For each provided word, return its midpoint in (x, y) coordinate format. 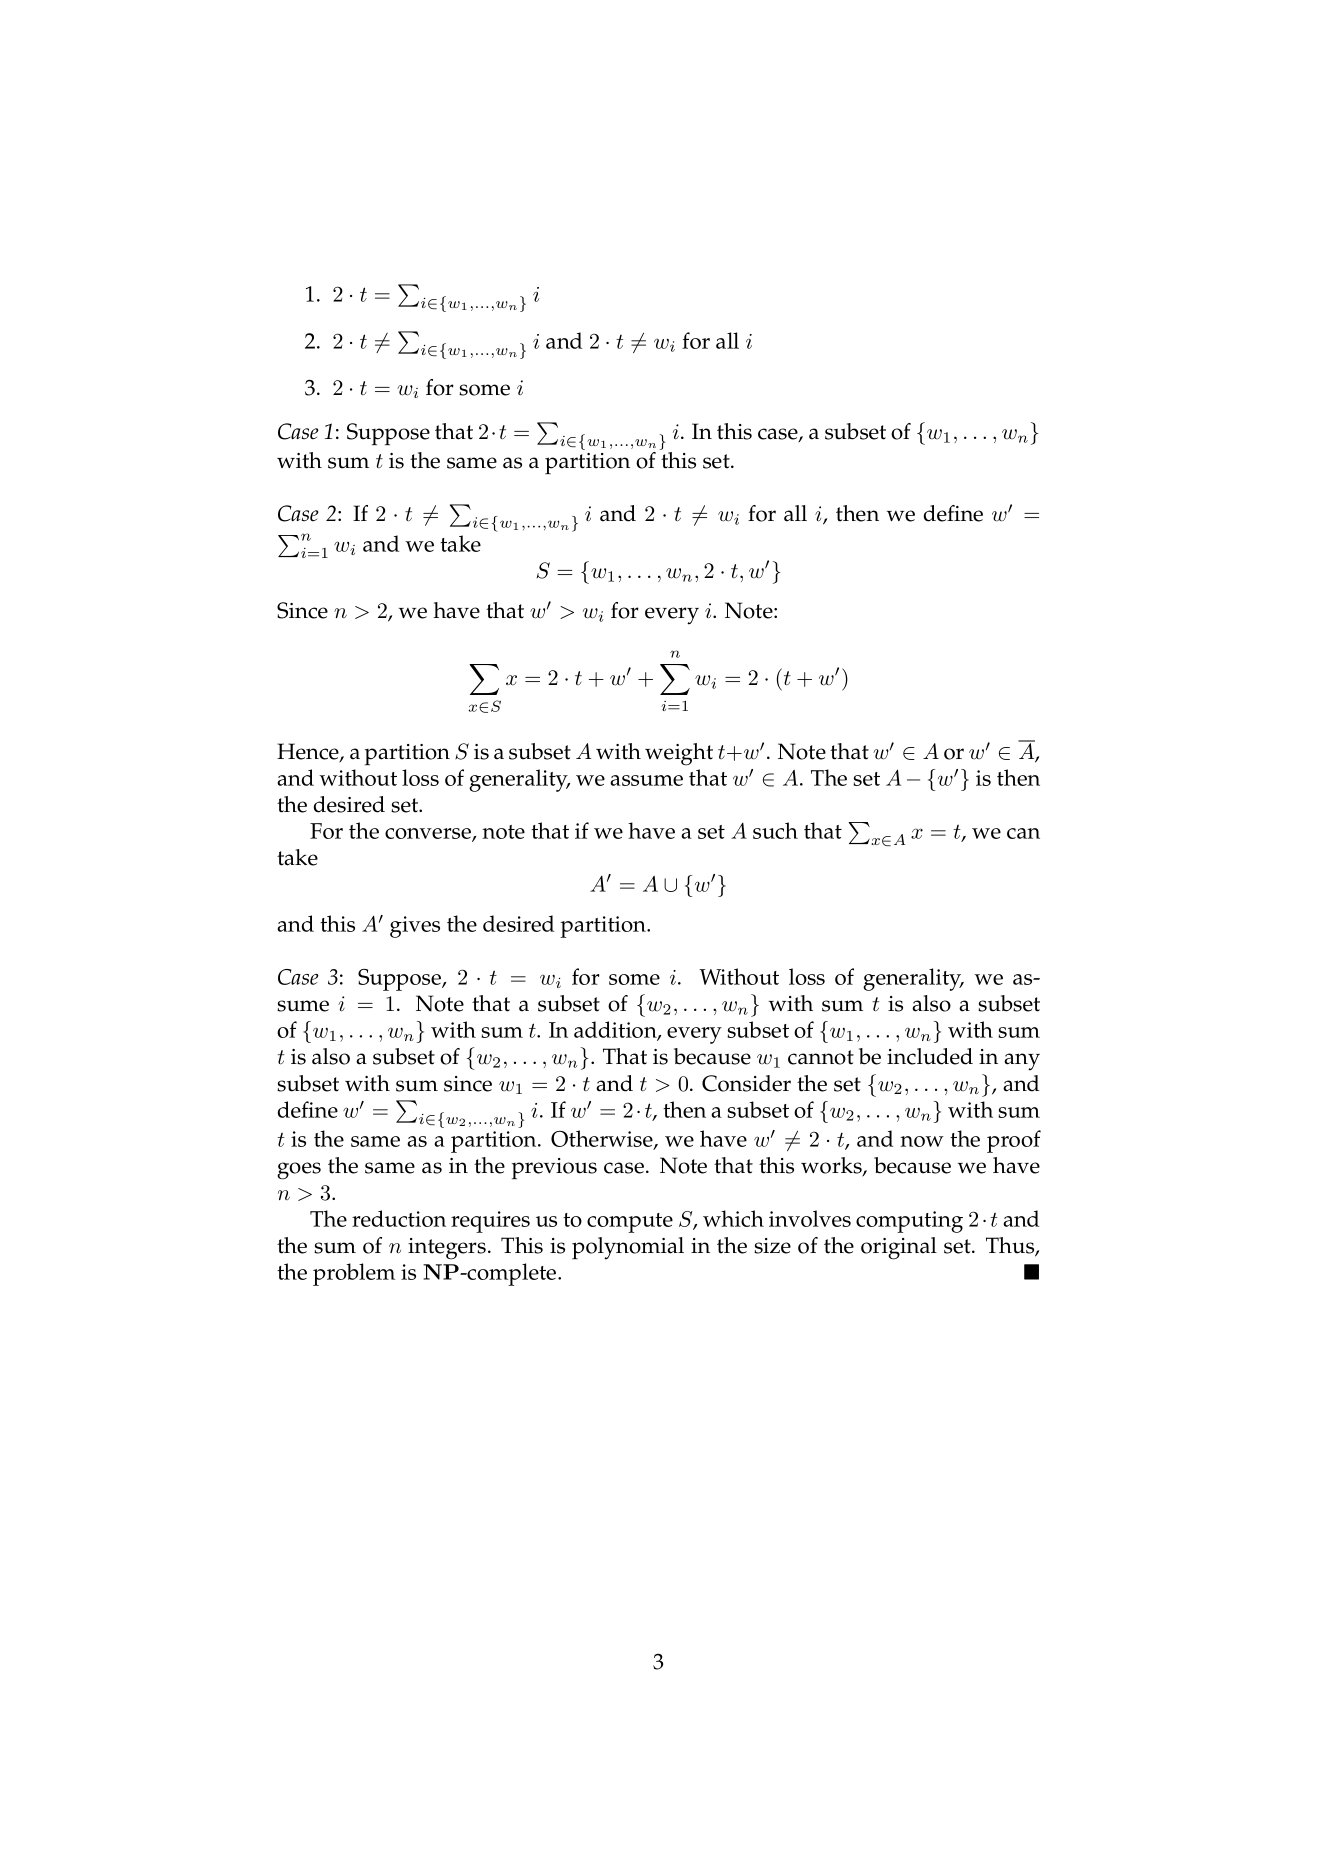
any (1022, 1062)
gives (415, 927)
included (930, 1056)
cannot (821, 1057)
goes (299, 1171)
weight (679, 754)
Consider (746, 1083)
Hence (309, 752)
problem (354, 1274)
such (775, 830)
